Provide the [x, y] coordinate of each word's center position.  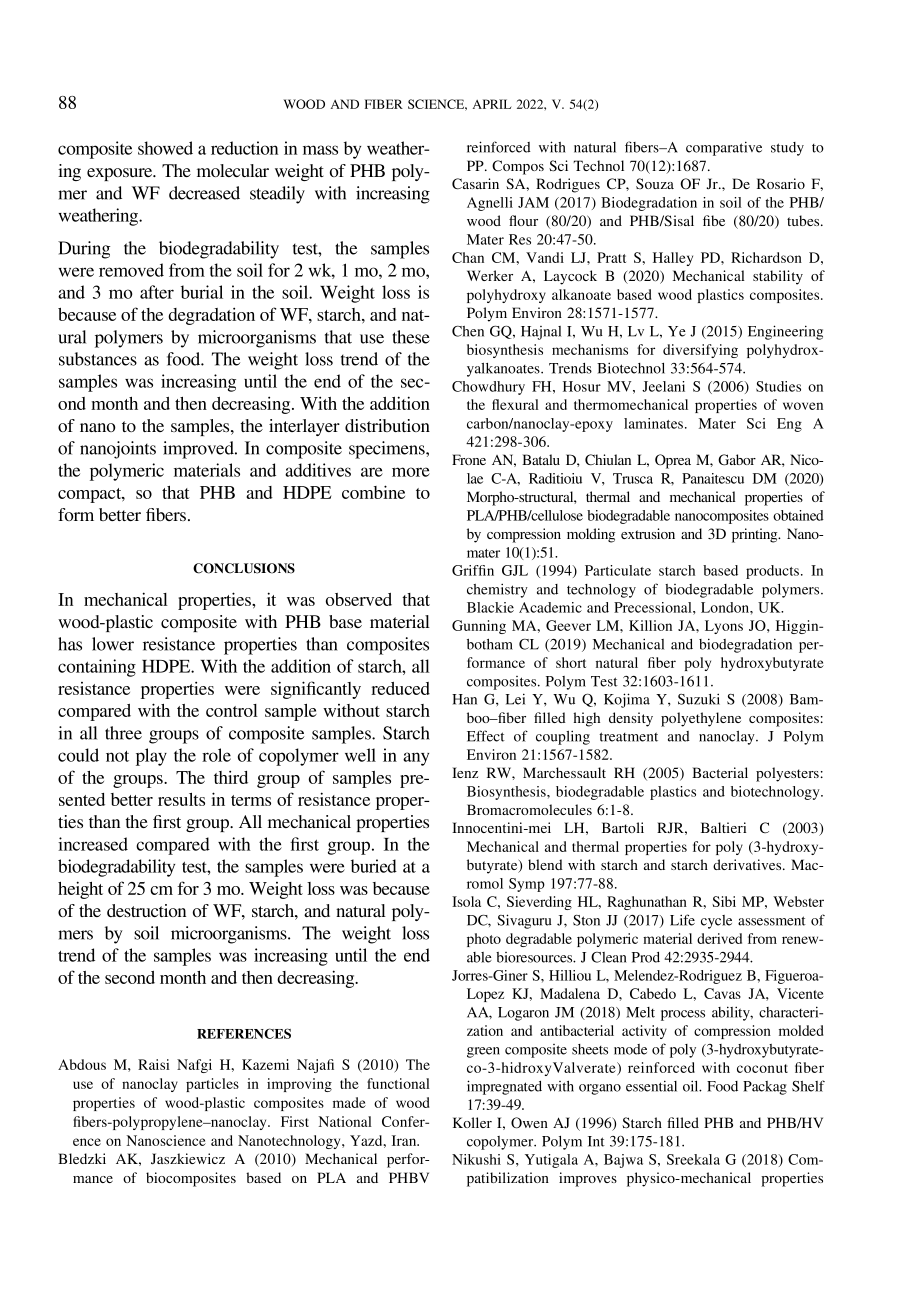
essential [651, 1086]
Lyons [724, 627]
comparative [724, 148]
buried [374, 866]
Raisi [153, 1064]
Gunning [479, 627]
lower [113, 644]
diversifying [700, 351]
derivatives [748, 864]
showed [165, 148]
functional [398, 1083]
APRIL [492, 104]
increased [93, 844]
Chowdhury [488, 388]
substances [98, 359]
